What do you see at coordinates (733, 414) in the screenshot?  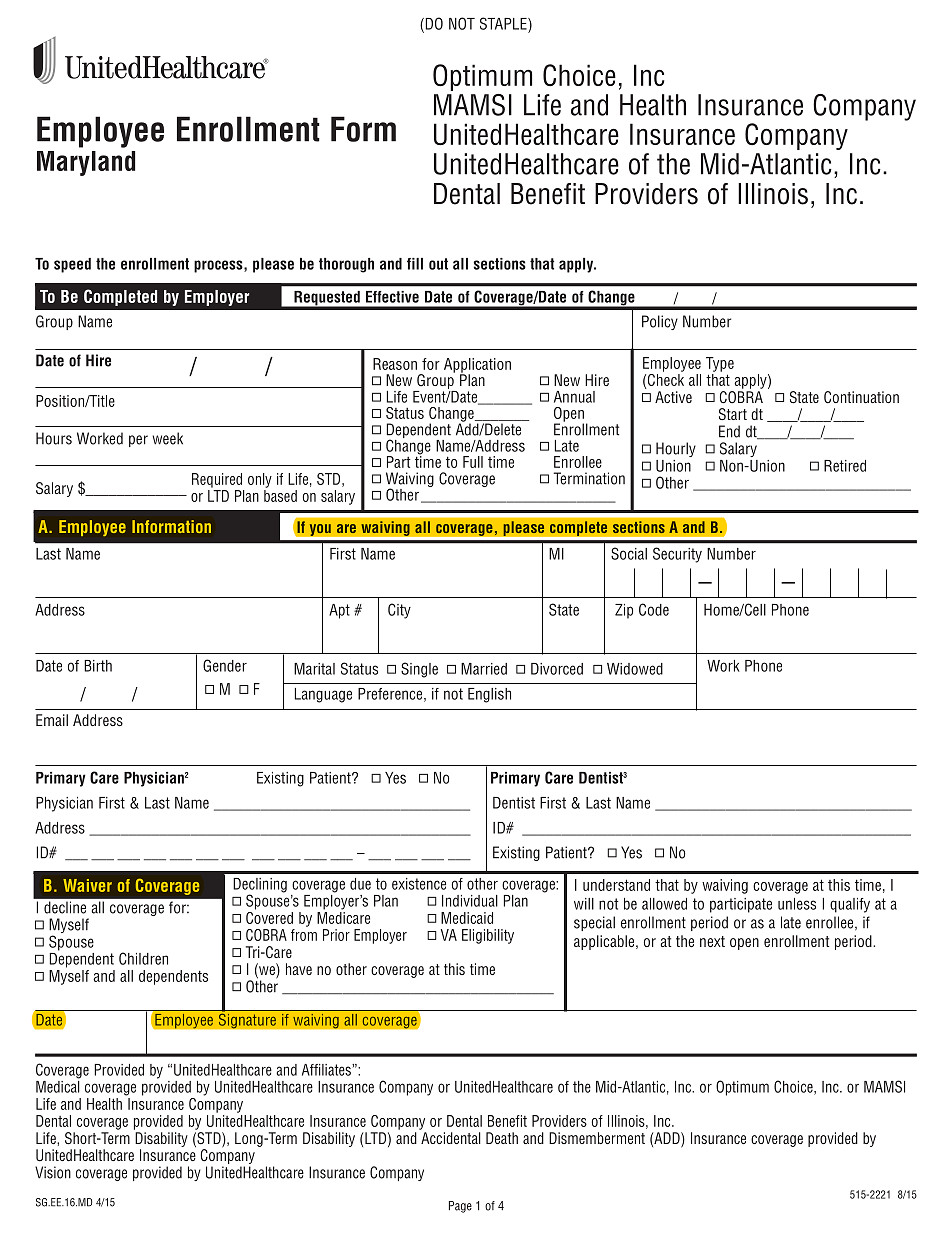 I see `Start` at bounding box center [733, 414].
